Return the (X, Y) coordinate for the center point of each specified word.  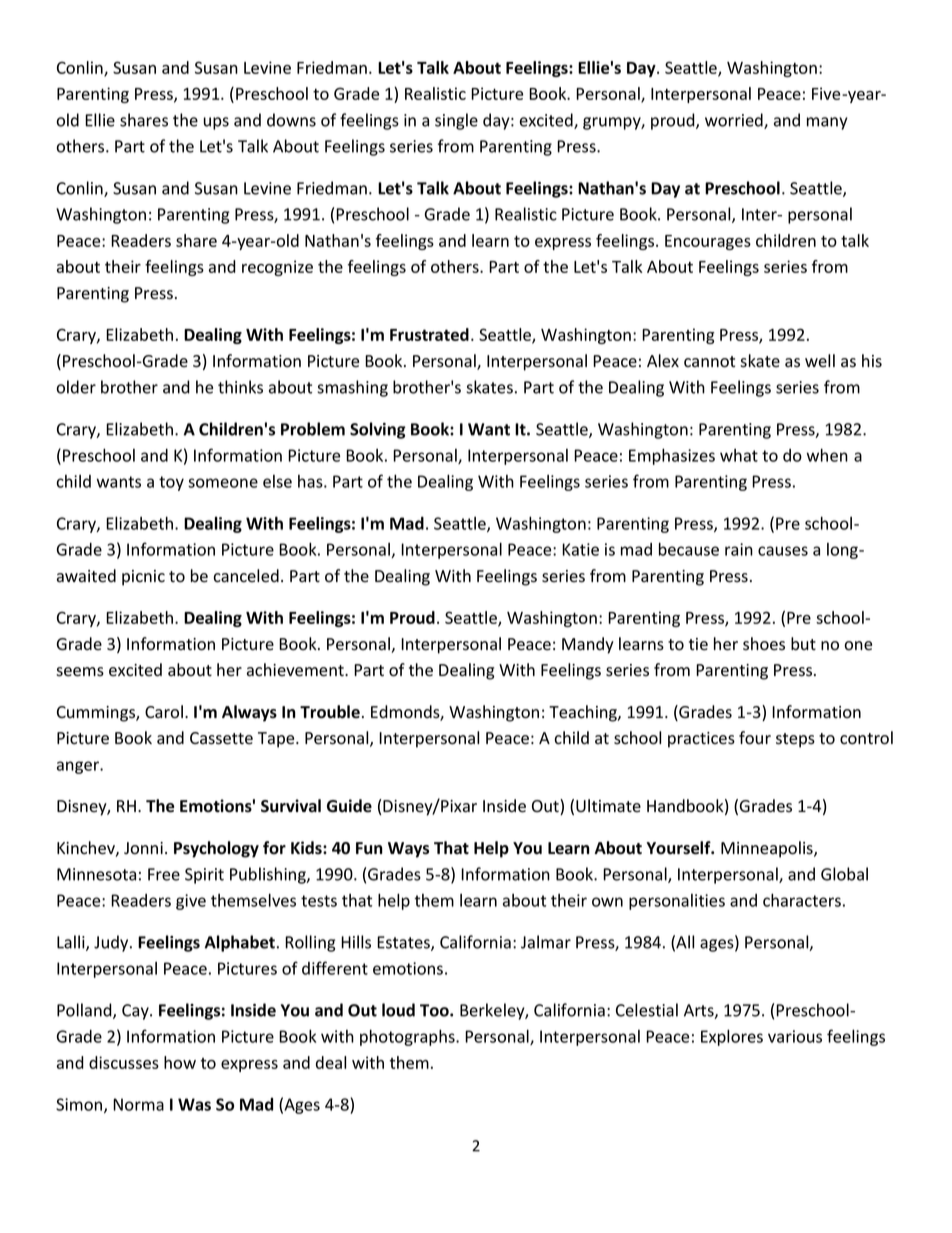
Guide (349, 806)
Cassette (221, 738)
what (739, 455)
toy (171, 483)
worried (735, 121)
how (180, 1062)
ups (216, 123)
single (456, 121)
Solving (378, 430)
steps (795, 740)
